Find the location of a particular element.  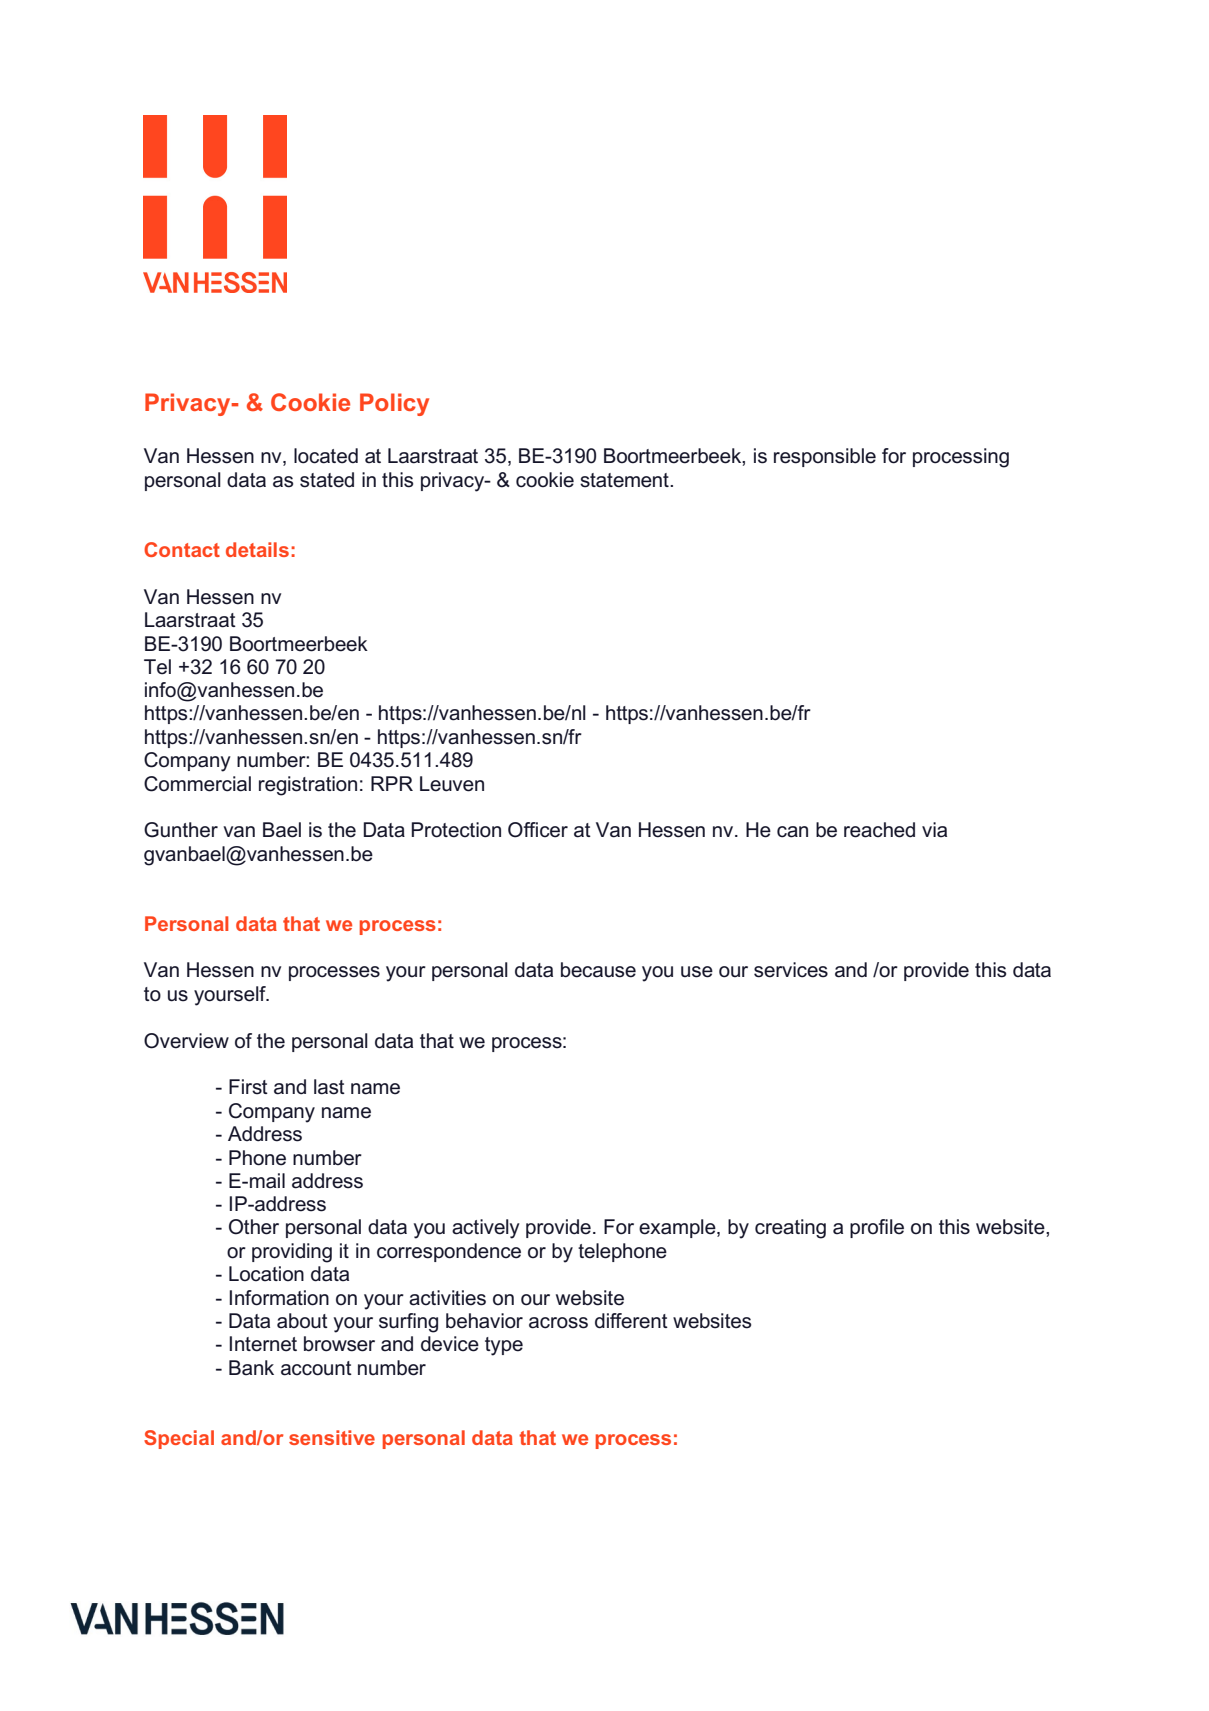

Officer is located at coordinates (538, 830).
